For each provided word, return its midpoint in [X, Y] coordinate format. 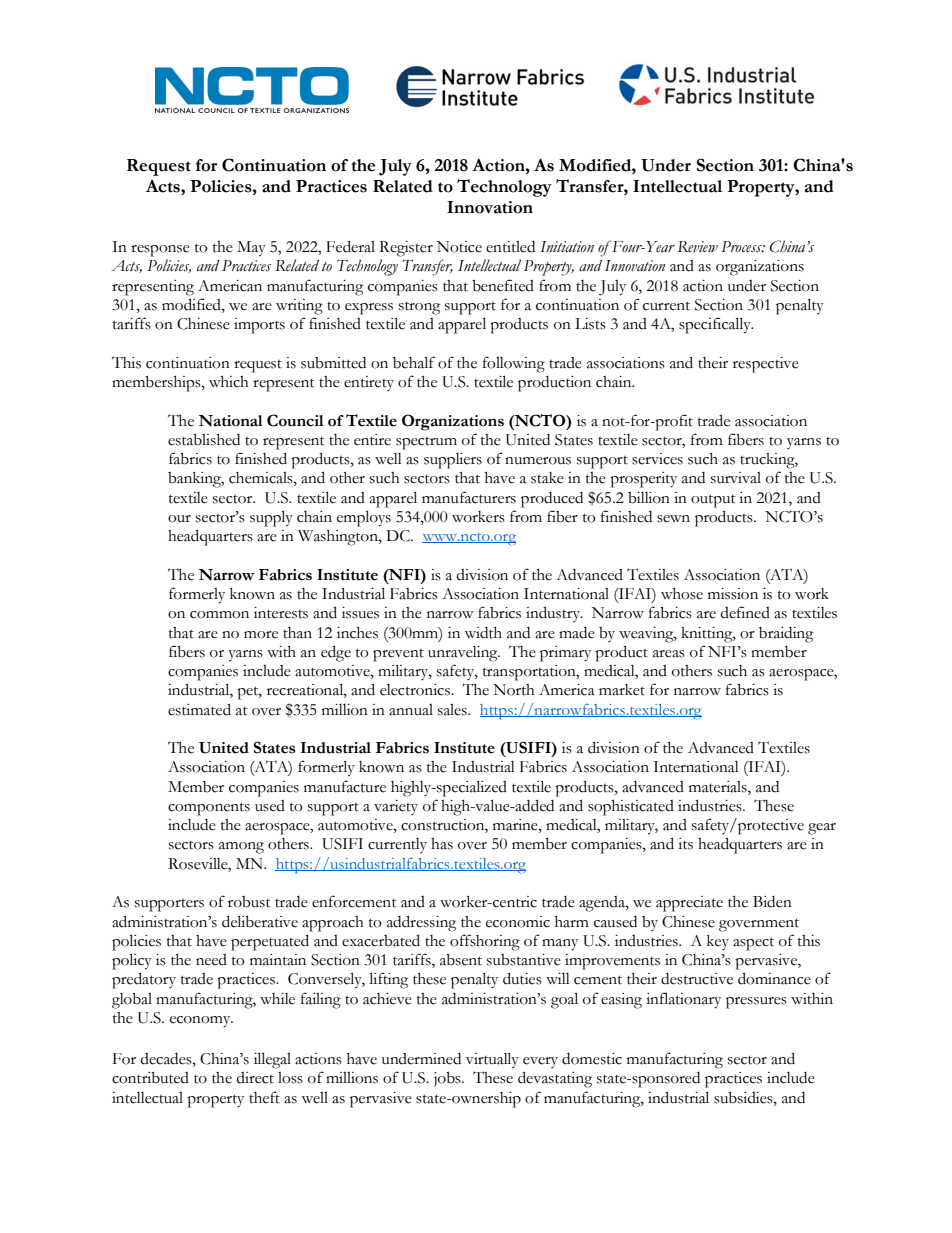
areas [669, 654]
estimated [199, 709]
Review [698, 247]
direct [255, 1078]
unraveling [464, 654]
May [251, 249]
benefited [503, 285]
